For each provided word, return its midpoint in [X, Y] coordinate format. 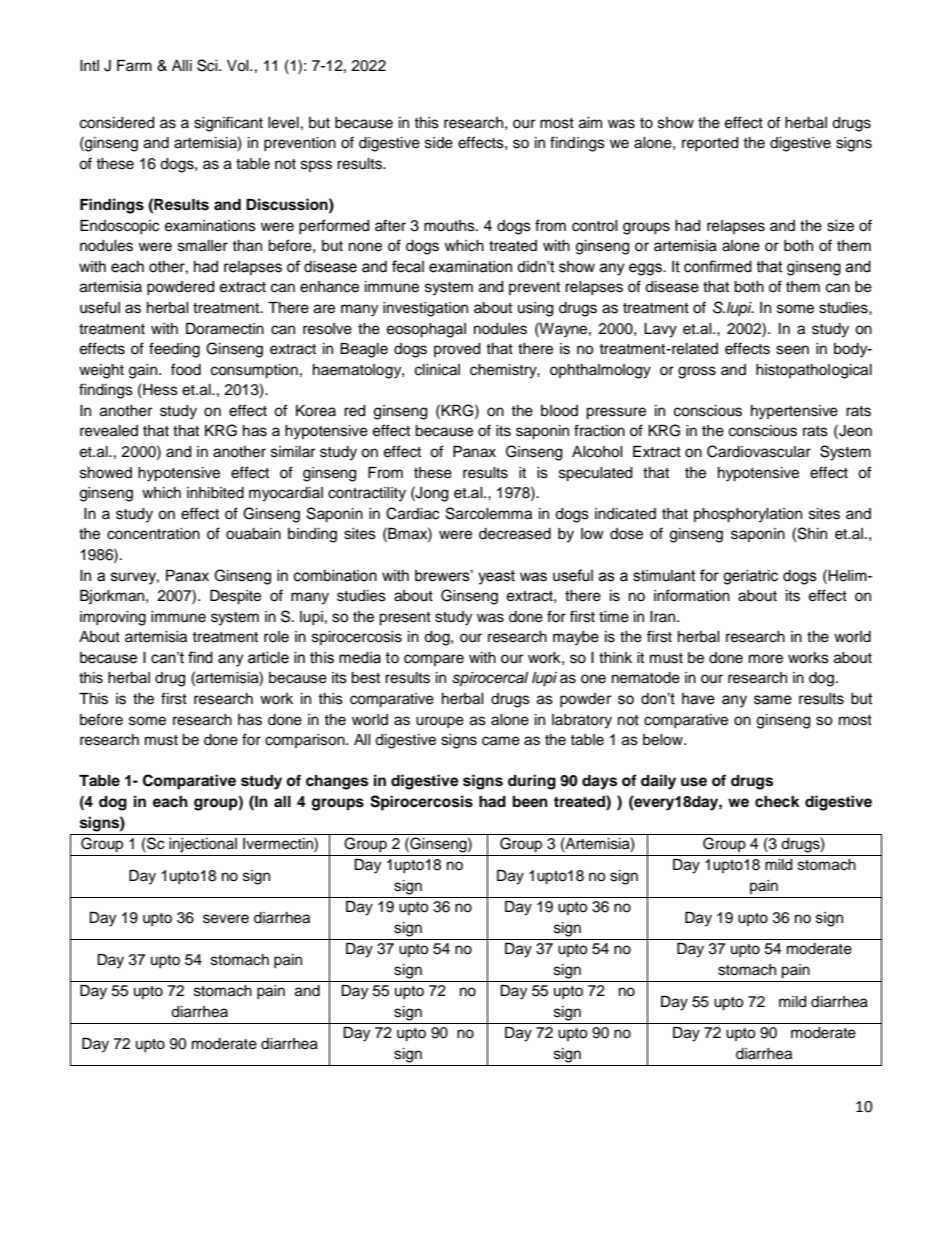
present [405, 619]
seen [792, 350]
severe [226, 919]
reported [710, 144]
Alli [182, 65]
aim [590, 123]
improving [113, 618]
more [766, 659]
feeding [174, 350]
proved [457, 350]
